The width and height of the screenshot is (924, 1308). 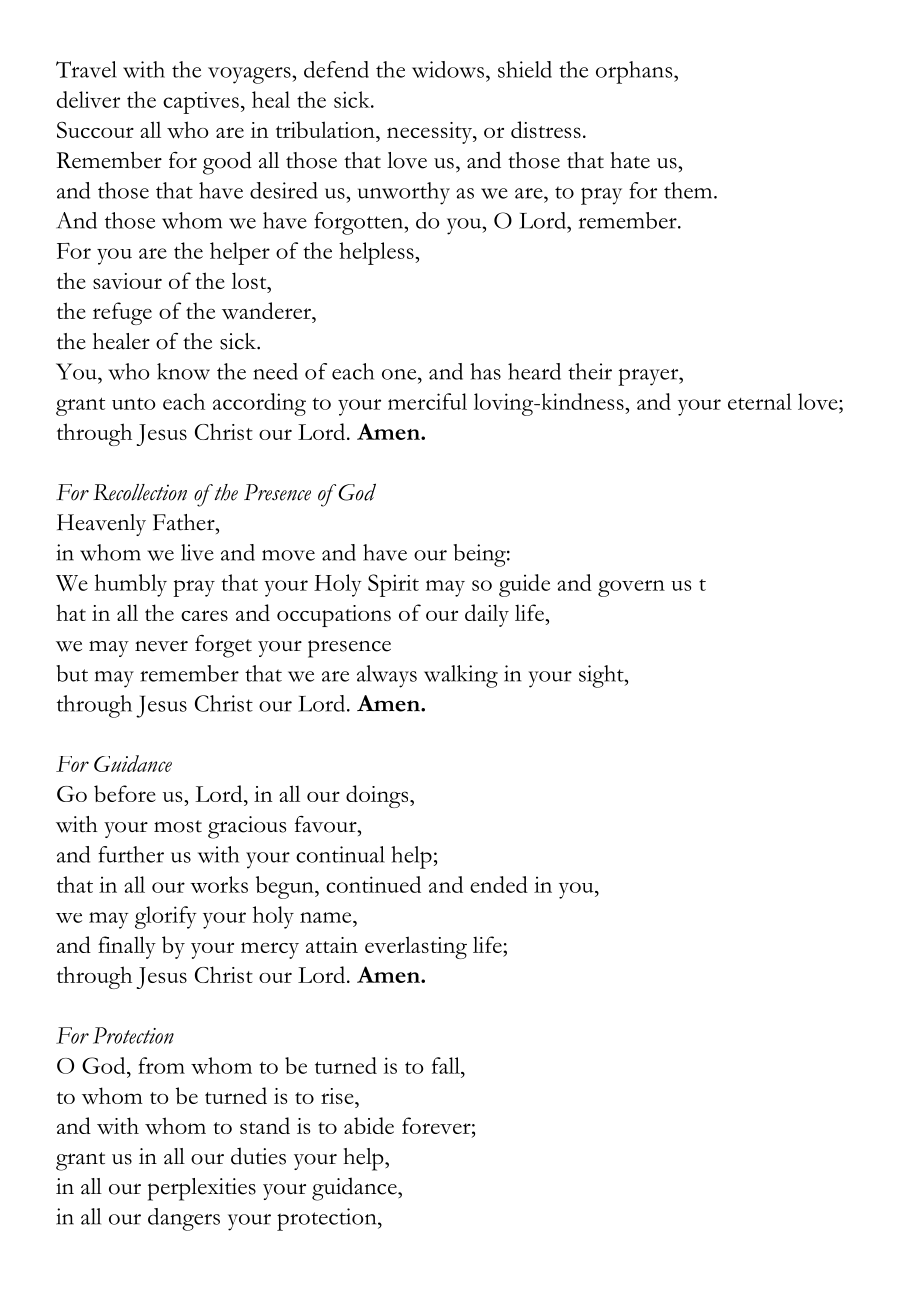 I want to click on never, so click(x=161, y=646).
